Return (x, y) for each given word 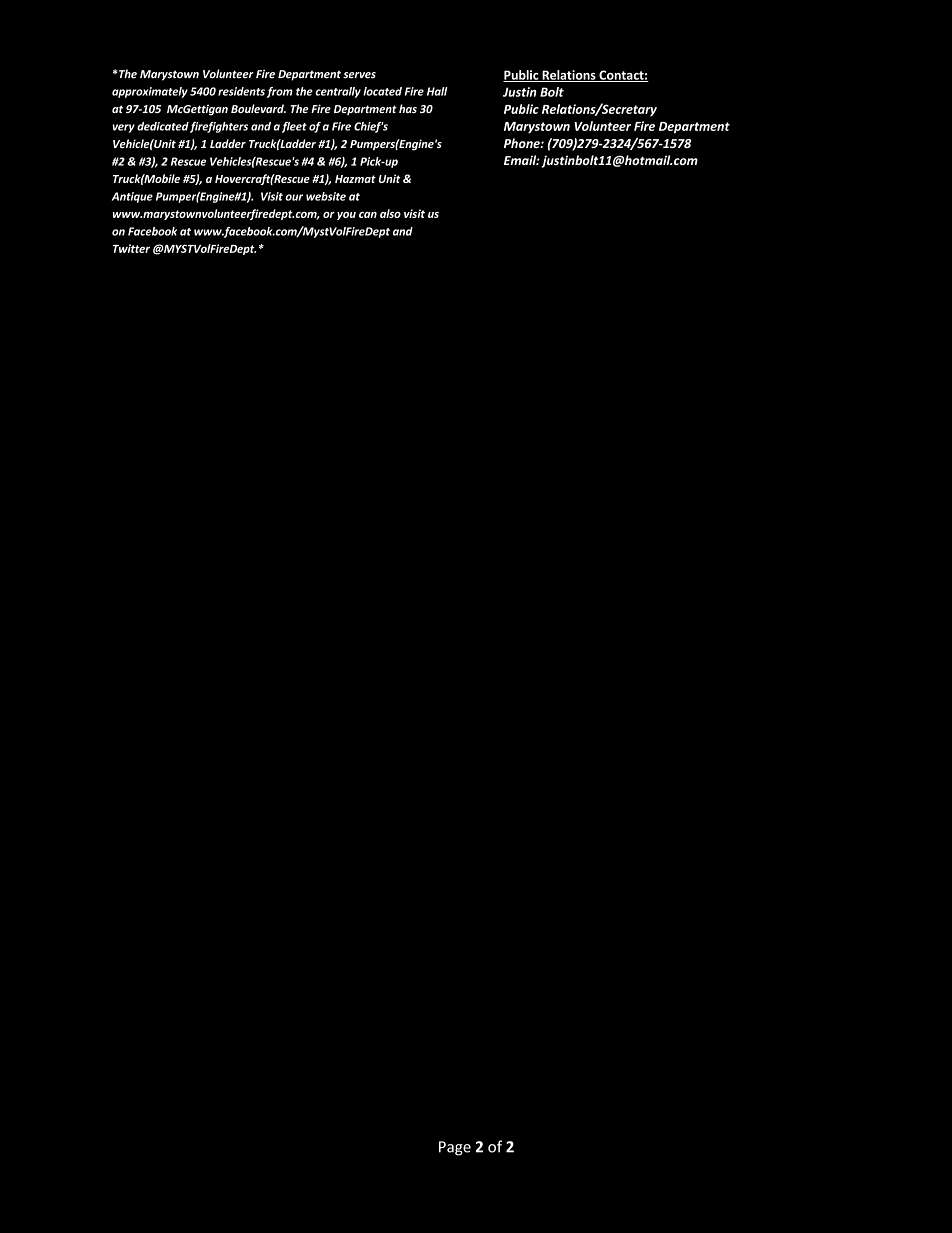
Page (455, 1148)
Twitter (131, 248)
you (346, 216)
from (280, 92)
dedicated (163, 126)
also (390, 213)
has (408, 108)
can (368, 215)
